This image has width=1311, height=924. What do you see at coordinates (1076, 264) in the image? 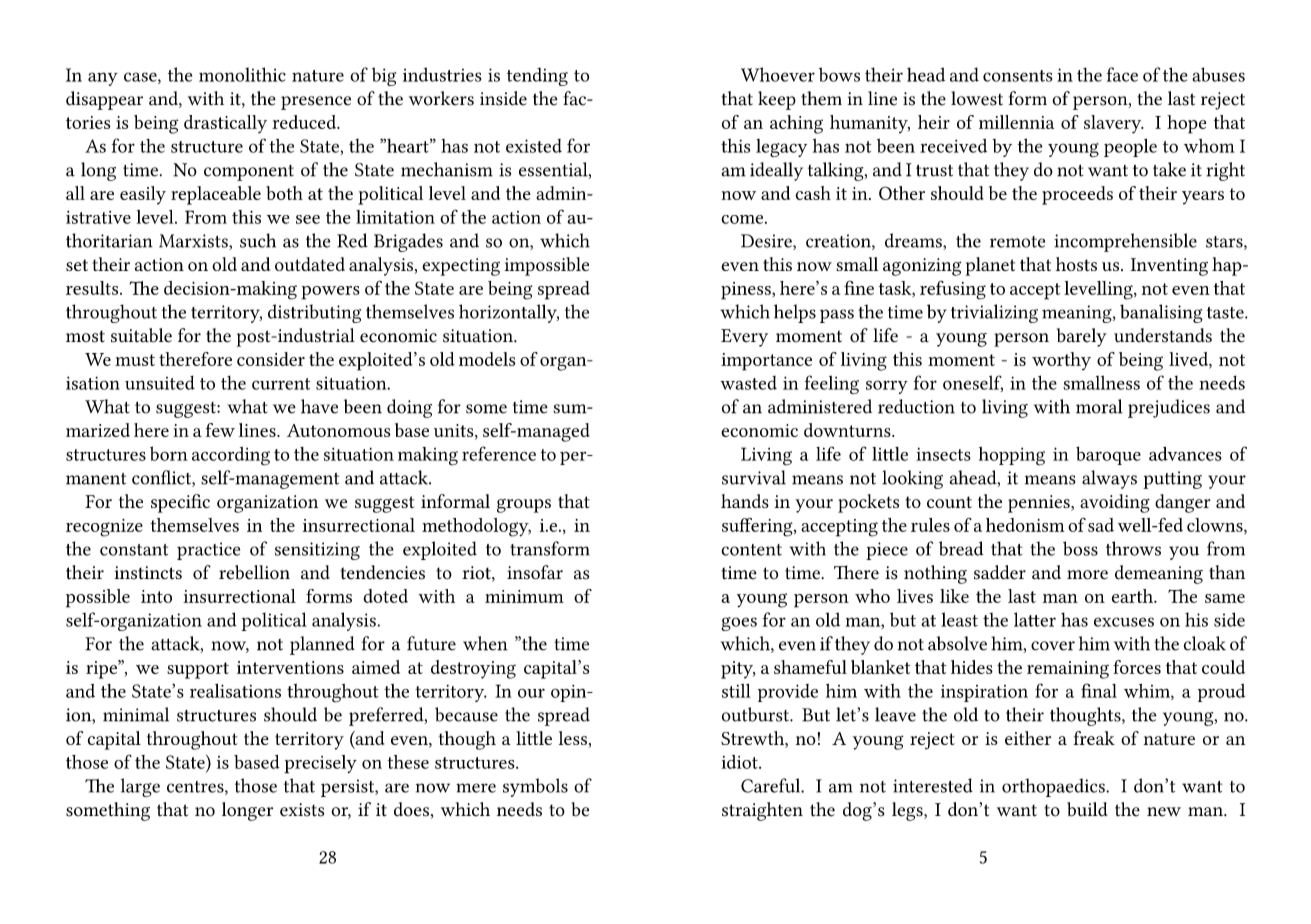
I see `hosts` at bounding box center [1076, 264].
